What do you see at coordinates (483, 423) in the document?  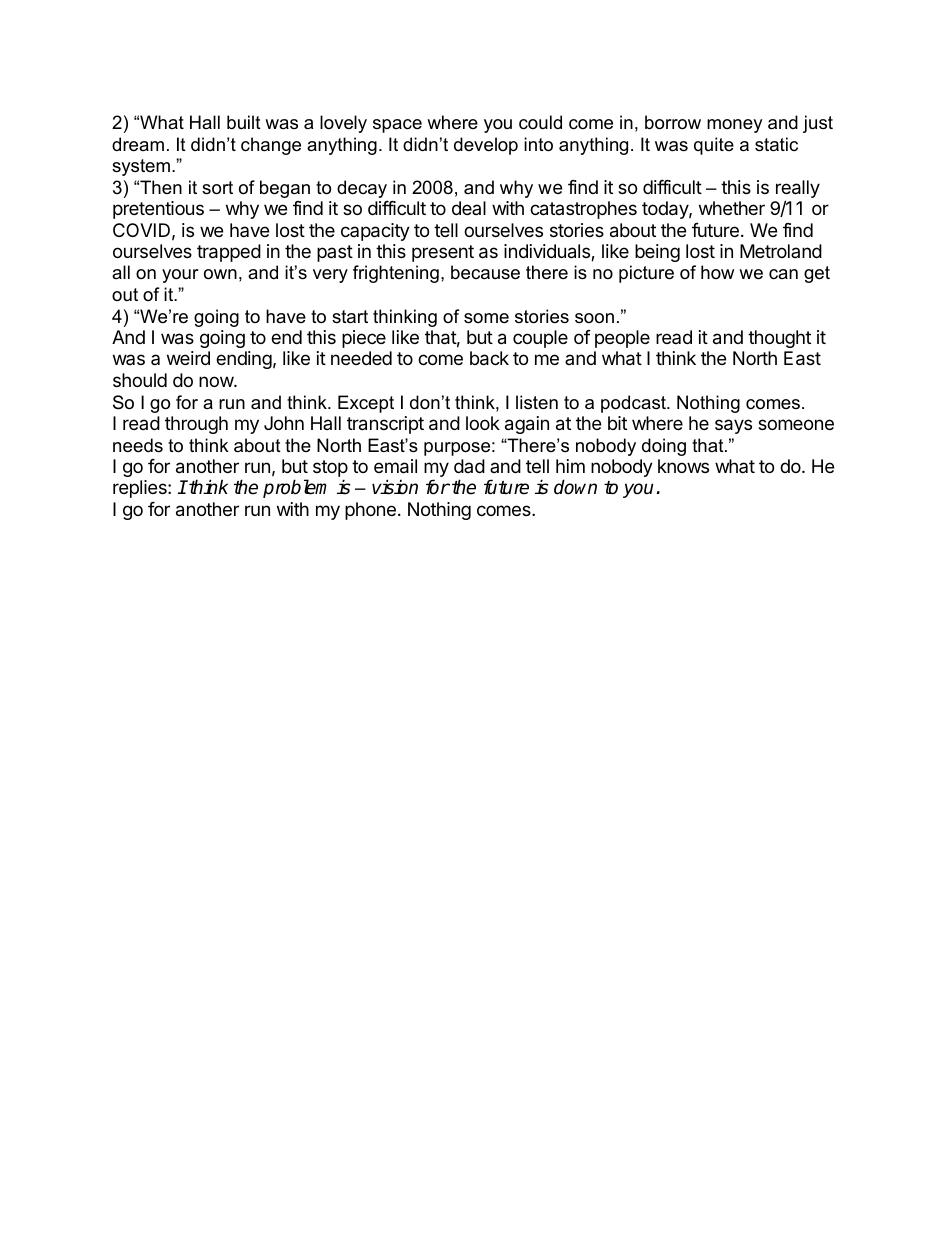 I see `look` at bounding box center [483, 423].
